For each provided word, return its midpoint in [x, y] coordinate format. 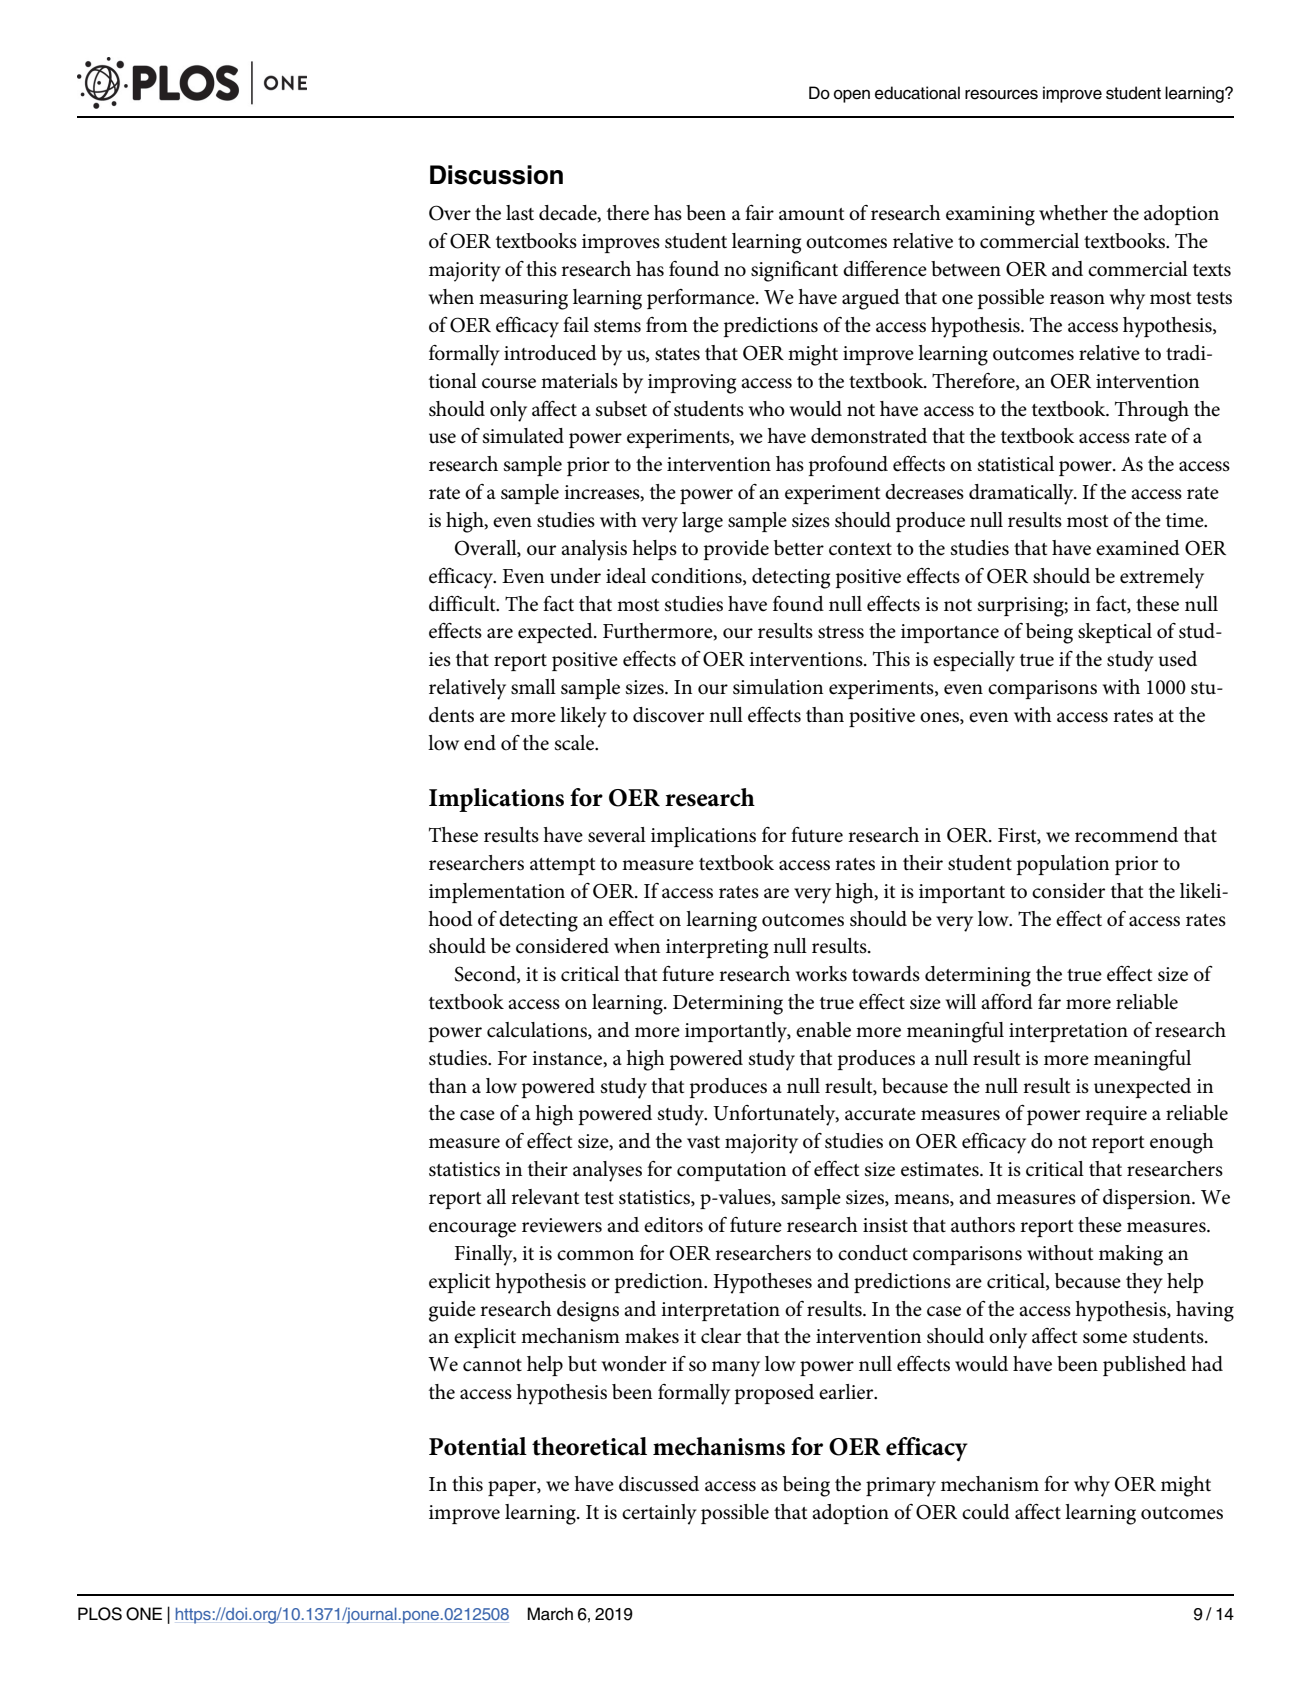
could [986, 1512]
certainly [659, 1514]
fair [759, 212]
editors [673, 1225]
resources [1001, 94]
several [617, 835]
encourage [472, 1230]
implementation [497, 893]
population [1063, 865]
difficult [463, 604]
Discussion [496, 175]
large [702, 522]
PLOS [100, 1614]
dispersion [1148, 1199]
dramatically [1022, 494]
